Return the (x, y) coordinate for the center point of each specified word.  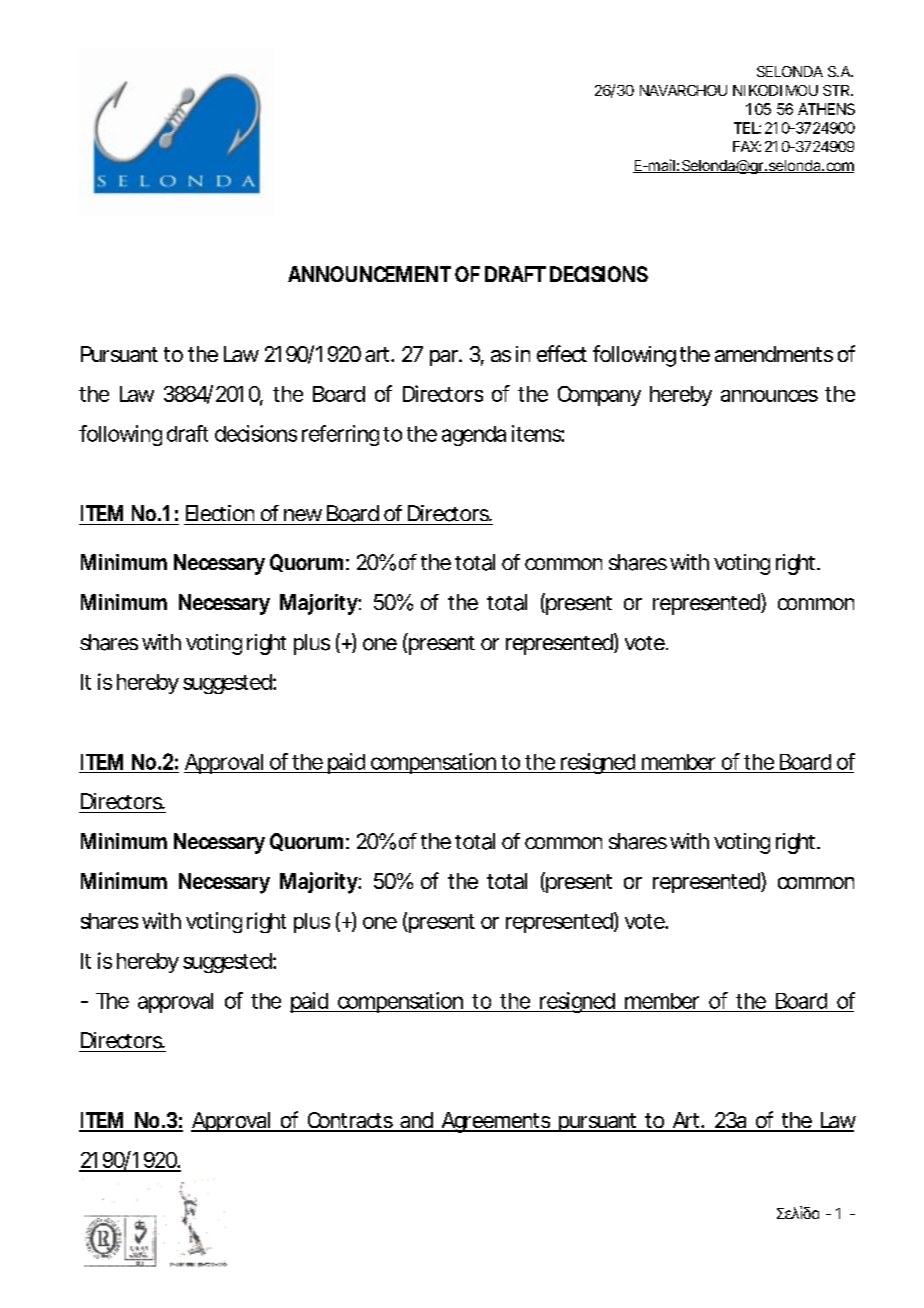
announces (769, 396)
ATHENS (826, 109)
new (303, 515)
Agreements (496, 1122)
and (416, 1121)
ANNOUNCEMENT (369, 274)
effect (562, 353)
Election (220, 513)
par (445, 358)
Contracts (350, 1121)
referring (340, 435)
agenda (474, 436)
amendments (774, 354)
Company (599, 396)
